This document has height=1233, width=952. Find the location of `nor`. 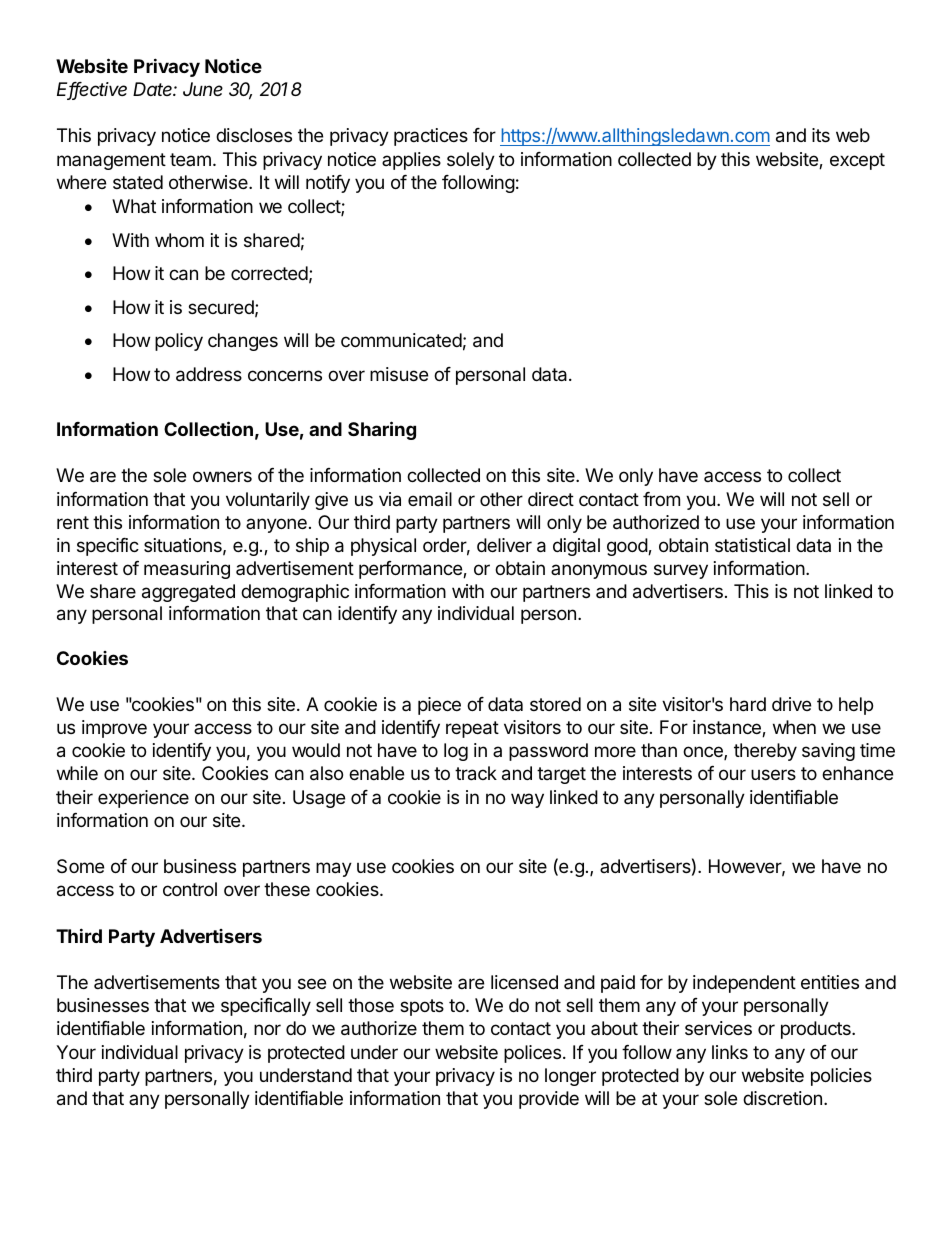

nor is located at coordinates (267, 1029).
